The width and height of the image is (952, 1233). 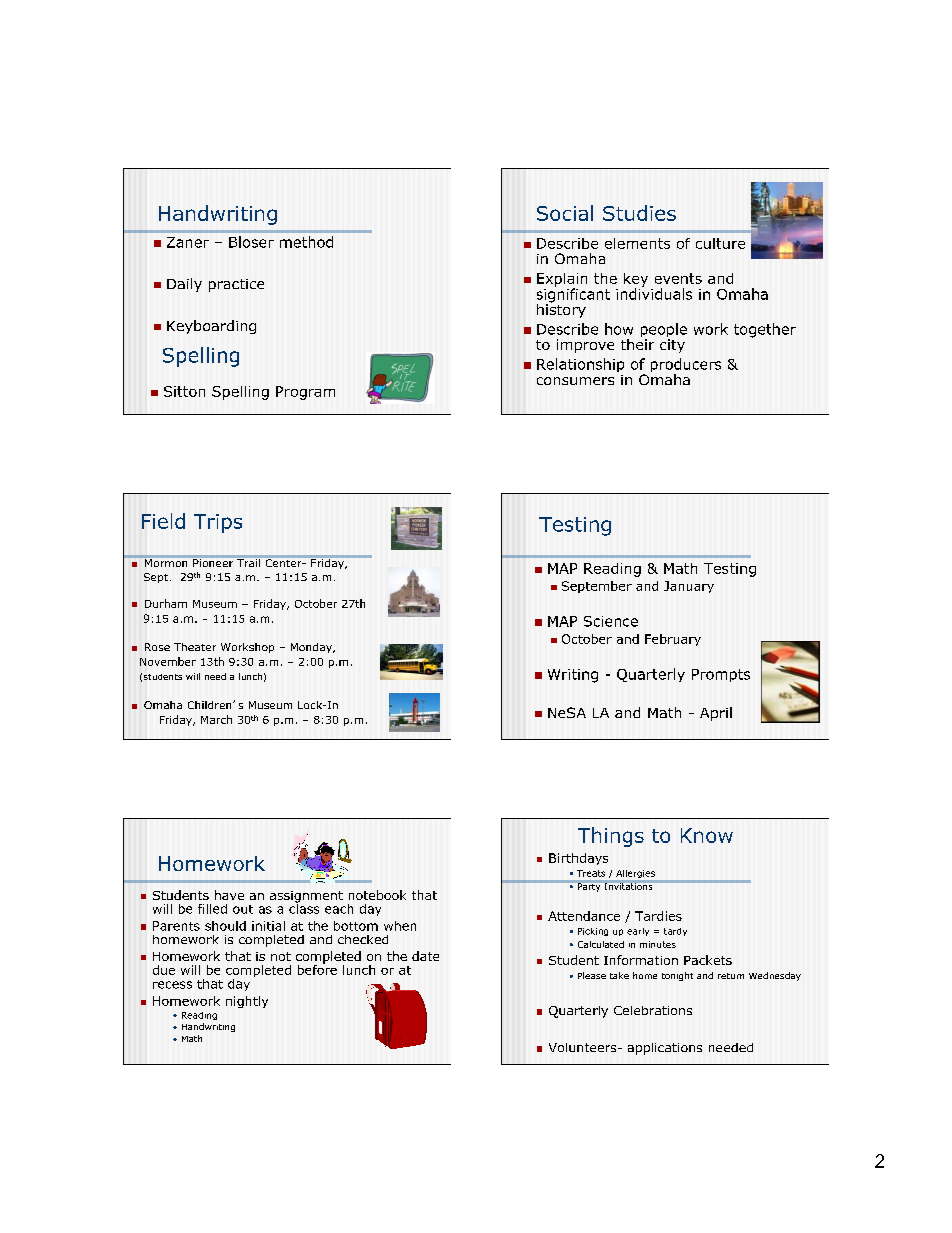 What do you see at coordinates (565, 213) in the image?
I see `Social` at bounding box center [565, 213].
